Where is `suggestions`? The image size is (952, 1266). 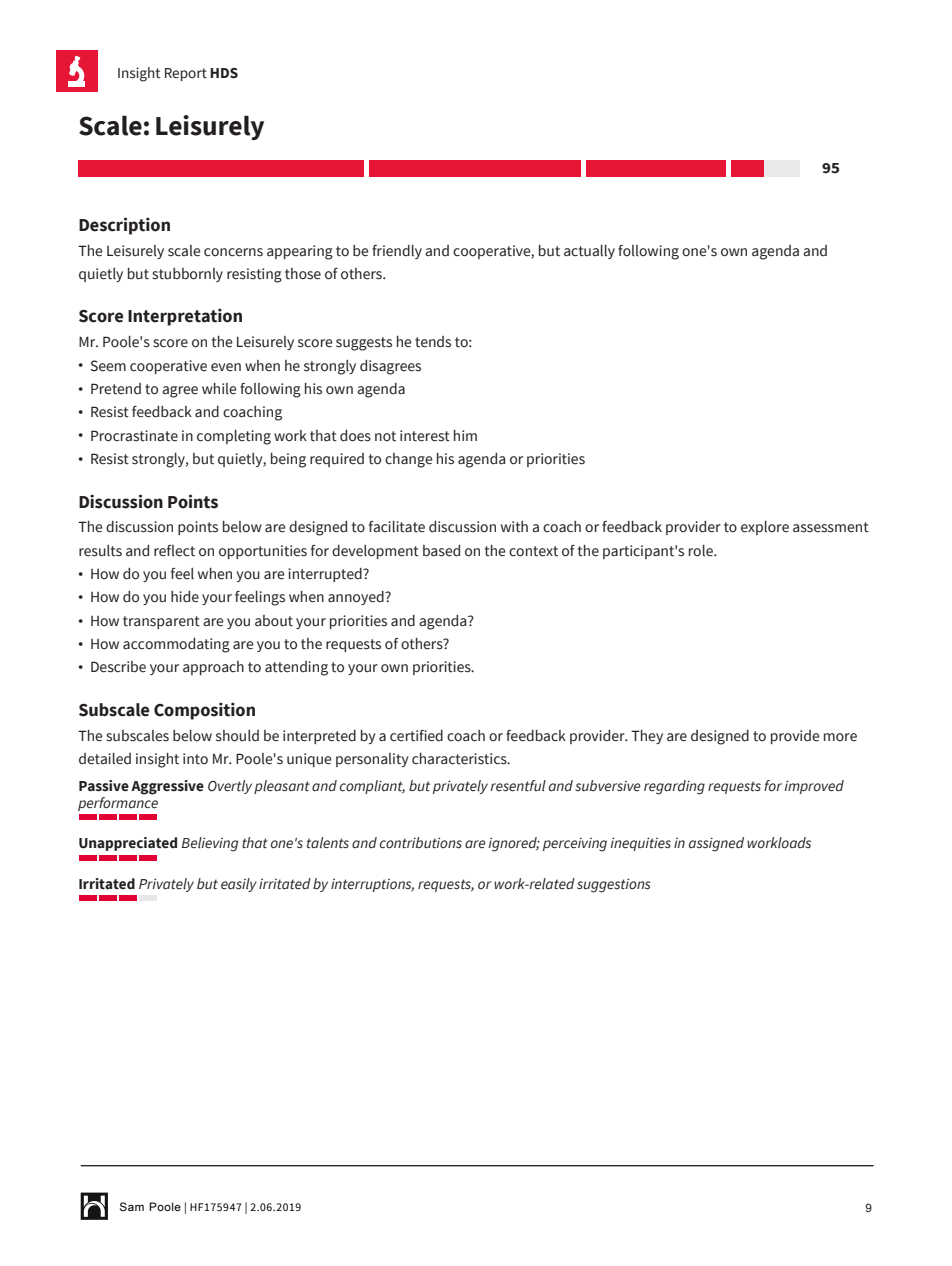 suggestions is located at coordinates (614, 885).
